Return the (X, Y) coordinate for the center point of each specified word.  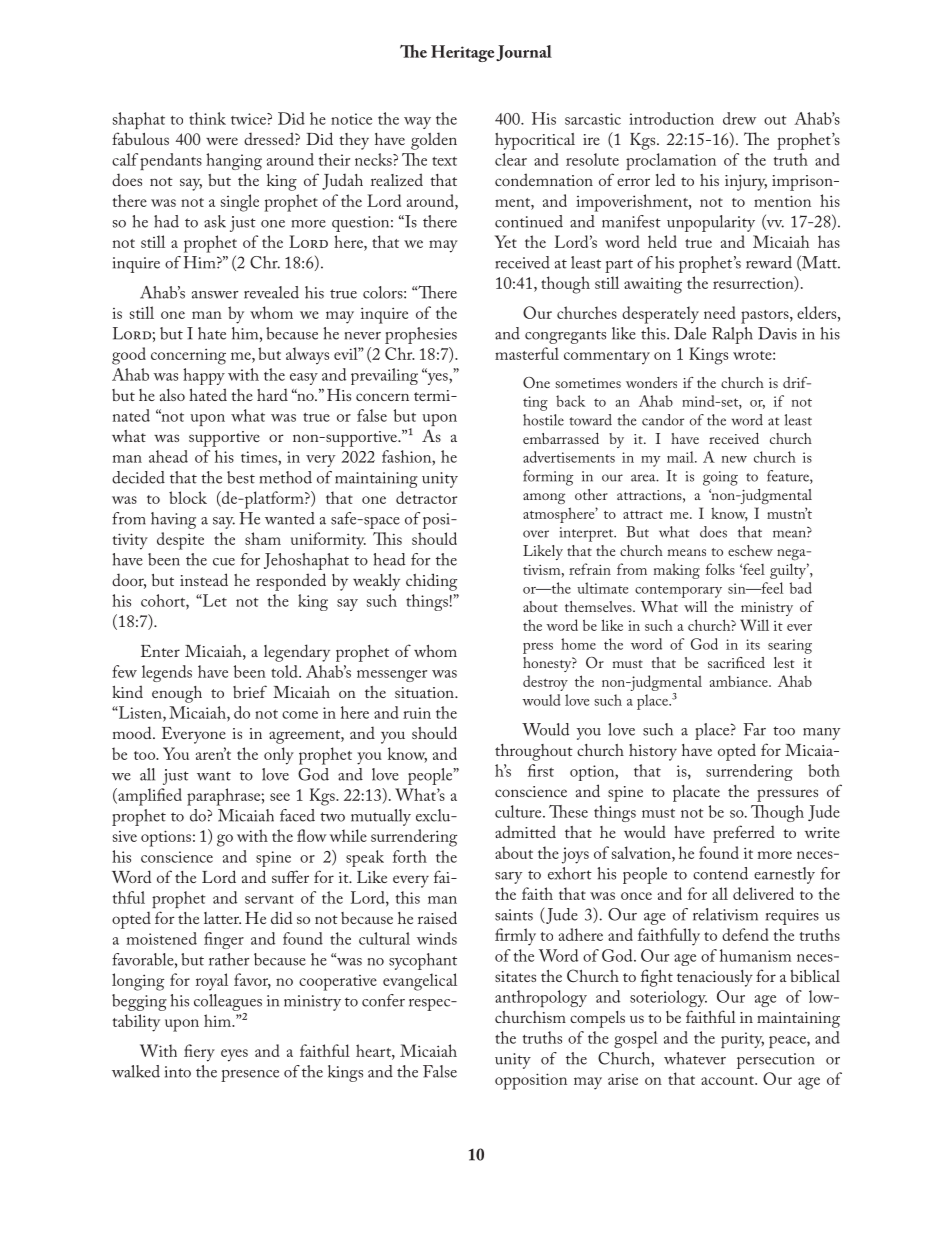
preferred (744, 834)
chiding (431, 582)
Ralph (732, 335)
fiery (199, 1053)
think (207, 118)
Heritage (462, 53)
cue (224, 562)
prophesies (421, 335)
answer (215, 295)
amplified (149, 797)
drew (739, 118)
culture (519, 811)
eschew (750, 550)
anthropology (541, 998)
